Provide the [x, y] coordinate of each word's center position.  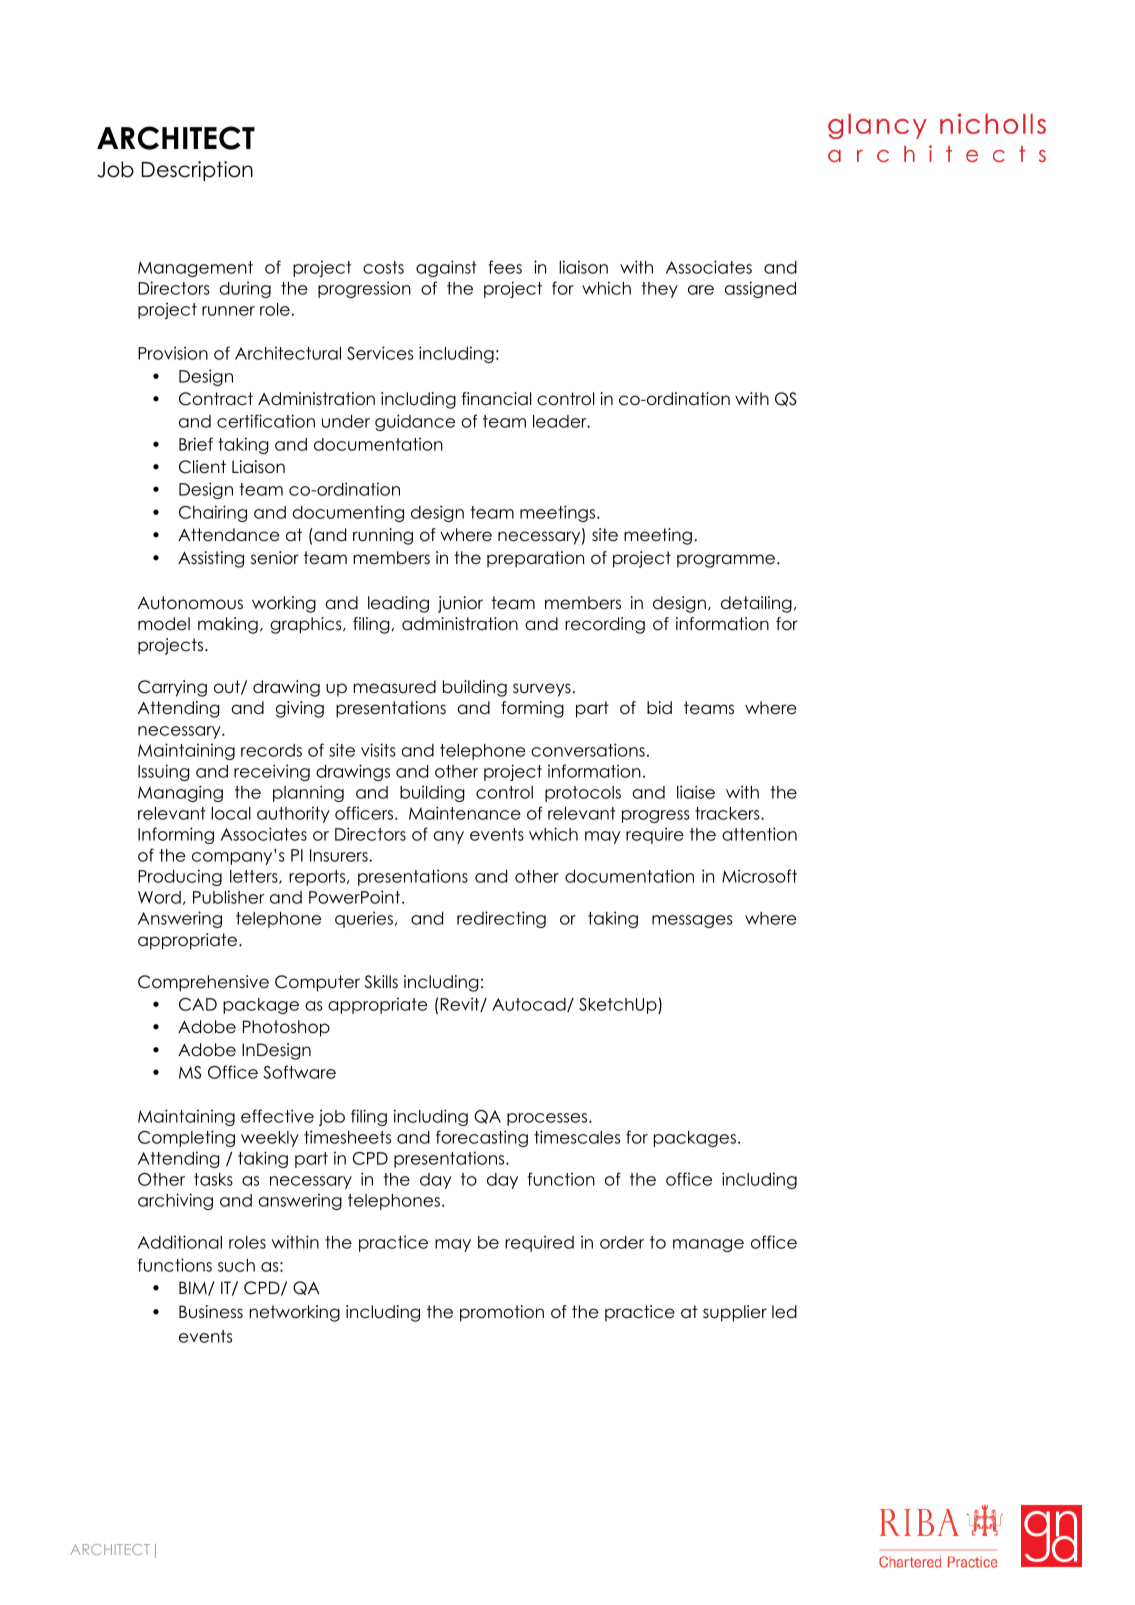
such [236, 1265]
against [446, 268]
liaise [696, 792]
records [271, 750]
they [660, 290]
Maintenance [465, 813]
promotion [502, 1313]
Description [197, 171]
